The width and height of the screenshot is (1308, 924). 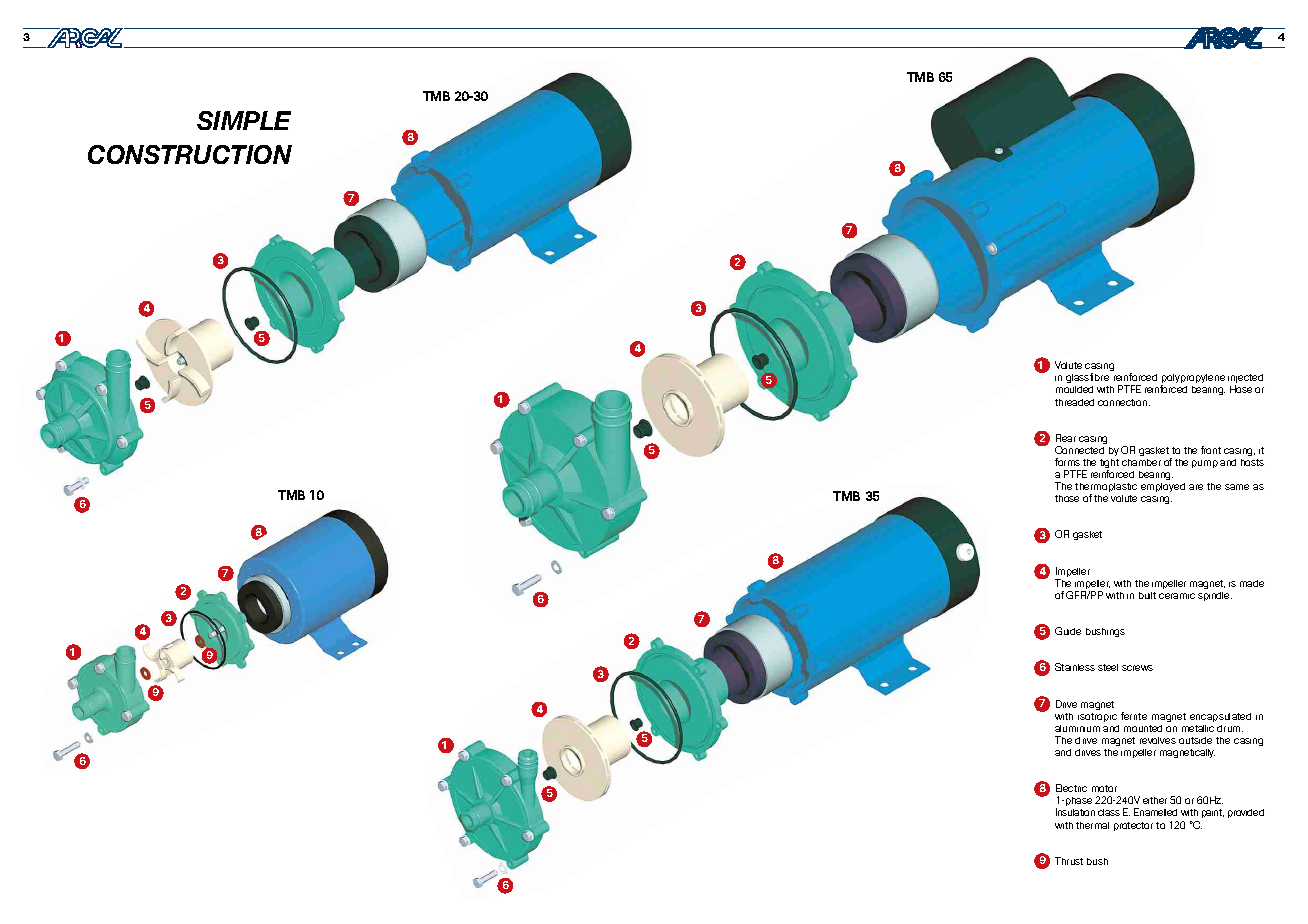 What do you see at coordinates (1124, 402) in the screenshot?
I see `connection` at bounding box center [1124, 402].
